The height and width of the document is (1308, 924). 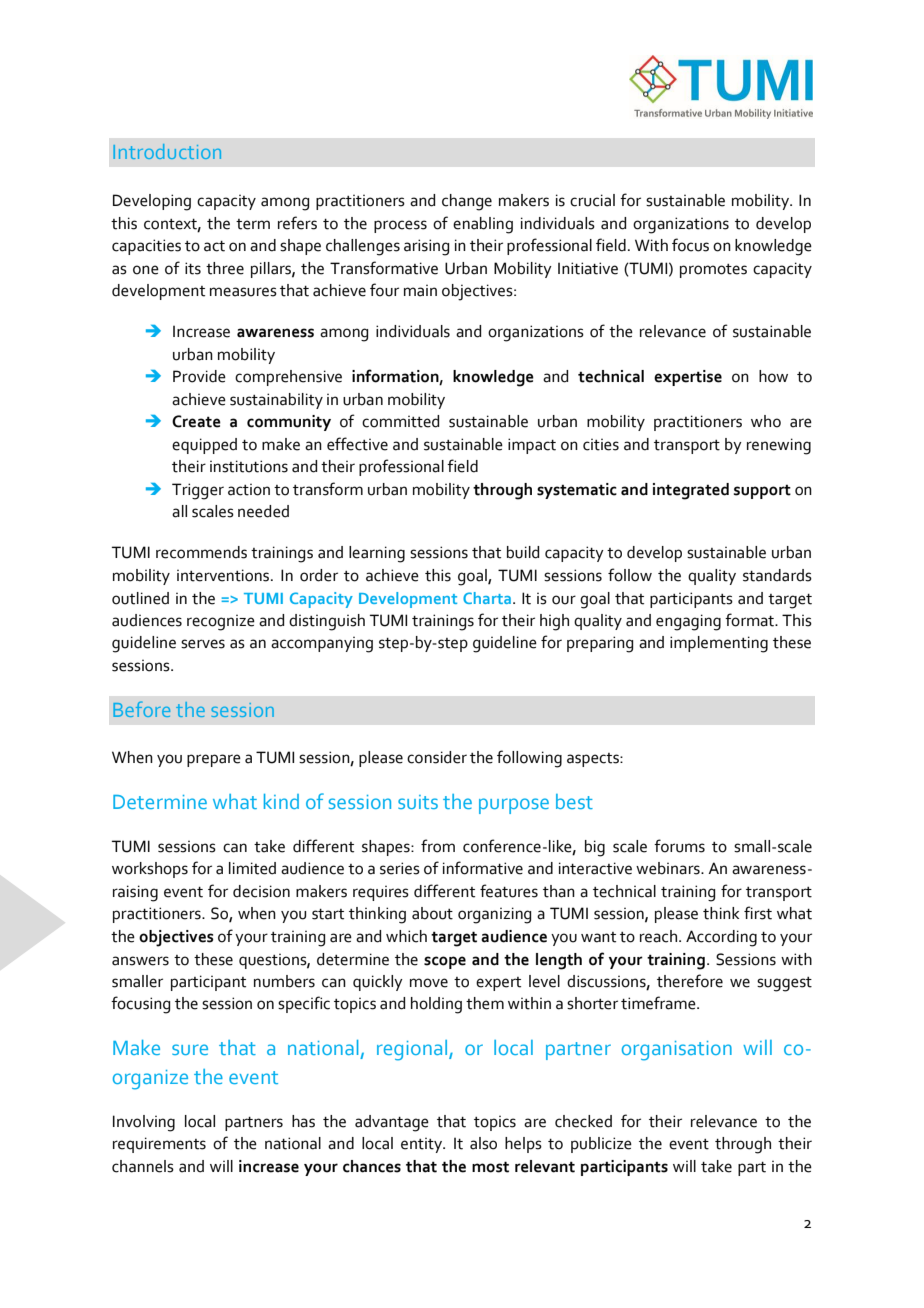 I want to click on high, so click(x=554, y=622).
